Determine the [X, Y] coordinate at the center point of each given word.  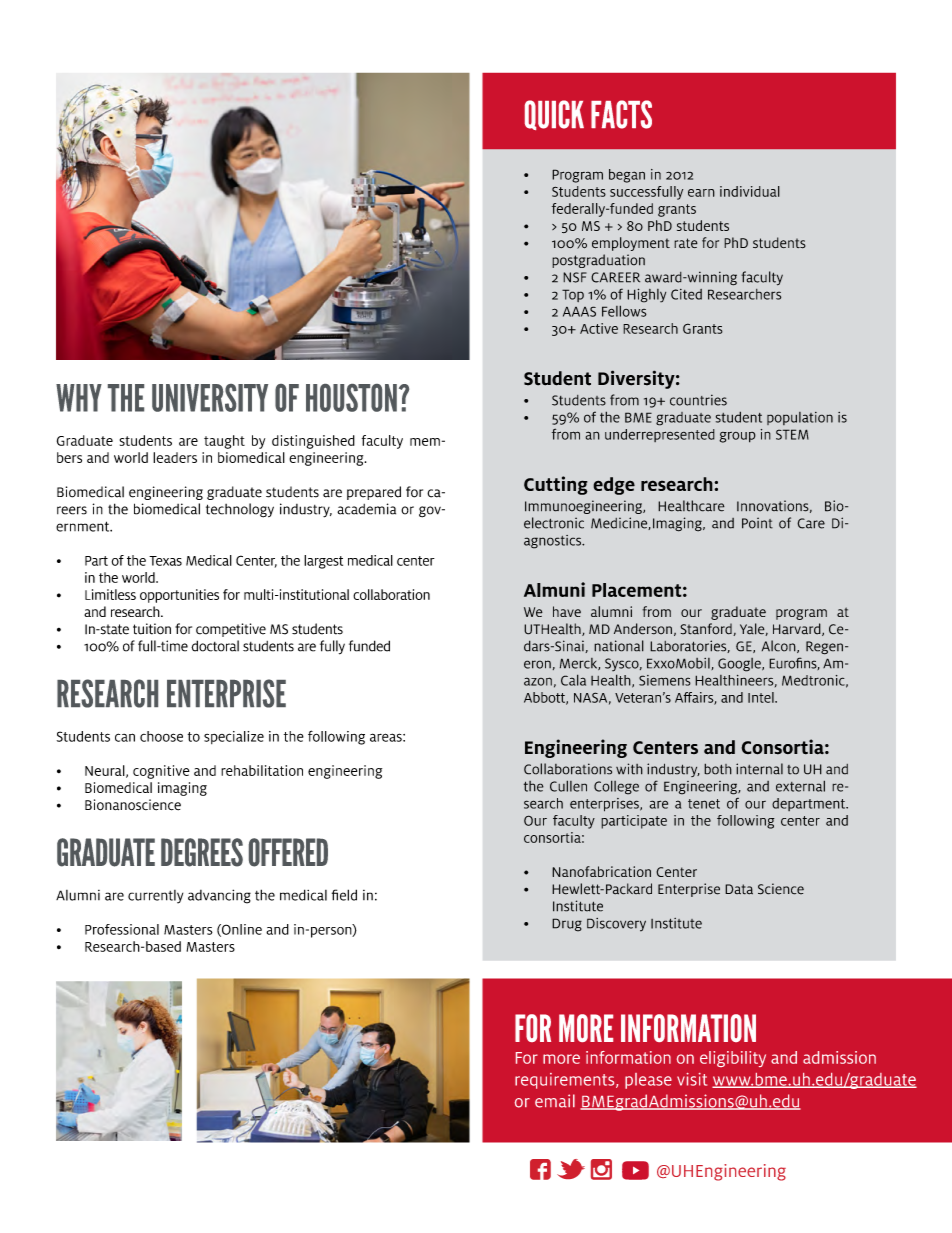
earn [701, 193]
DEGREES [202, 852]
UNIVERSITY [210, 398]
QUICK [554, 115]
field [344, 895]
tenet [704, 804]
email [555, 1101]
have [567, 611]
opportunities [179, 596]
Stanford [707, 629]
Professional [122, 929]
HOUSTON [351, 398]
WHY [79, 398]
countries [698, 400]
